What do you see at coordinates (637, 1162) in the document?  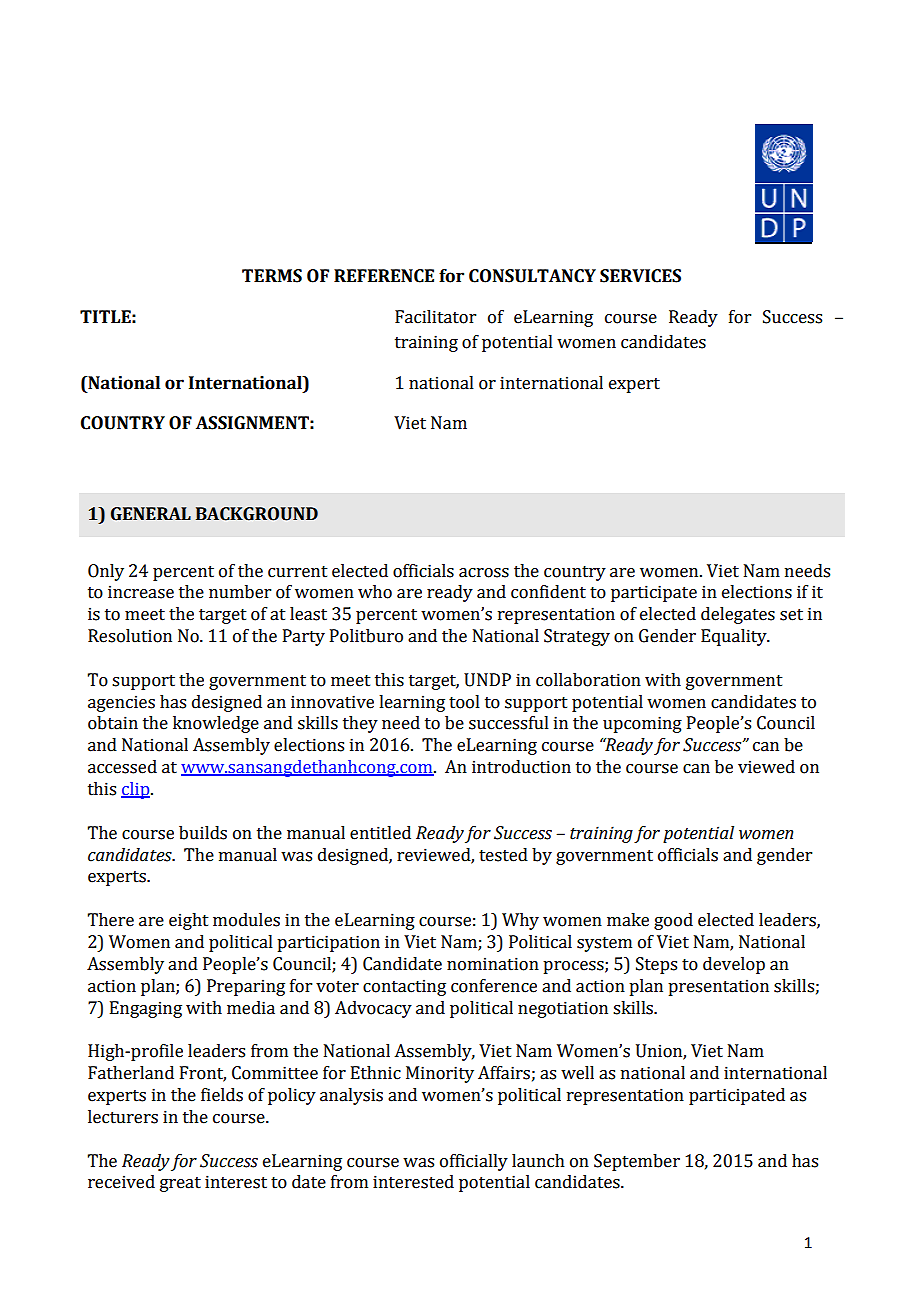 I see `September` at bounding box center [637, 1162].
